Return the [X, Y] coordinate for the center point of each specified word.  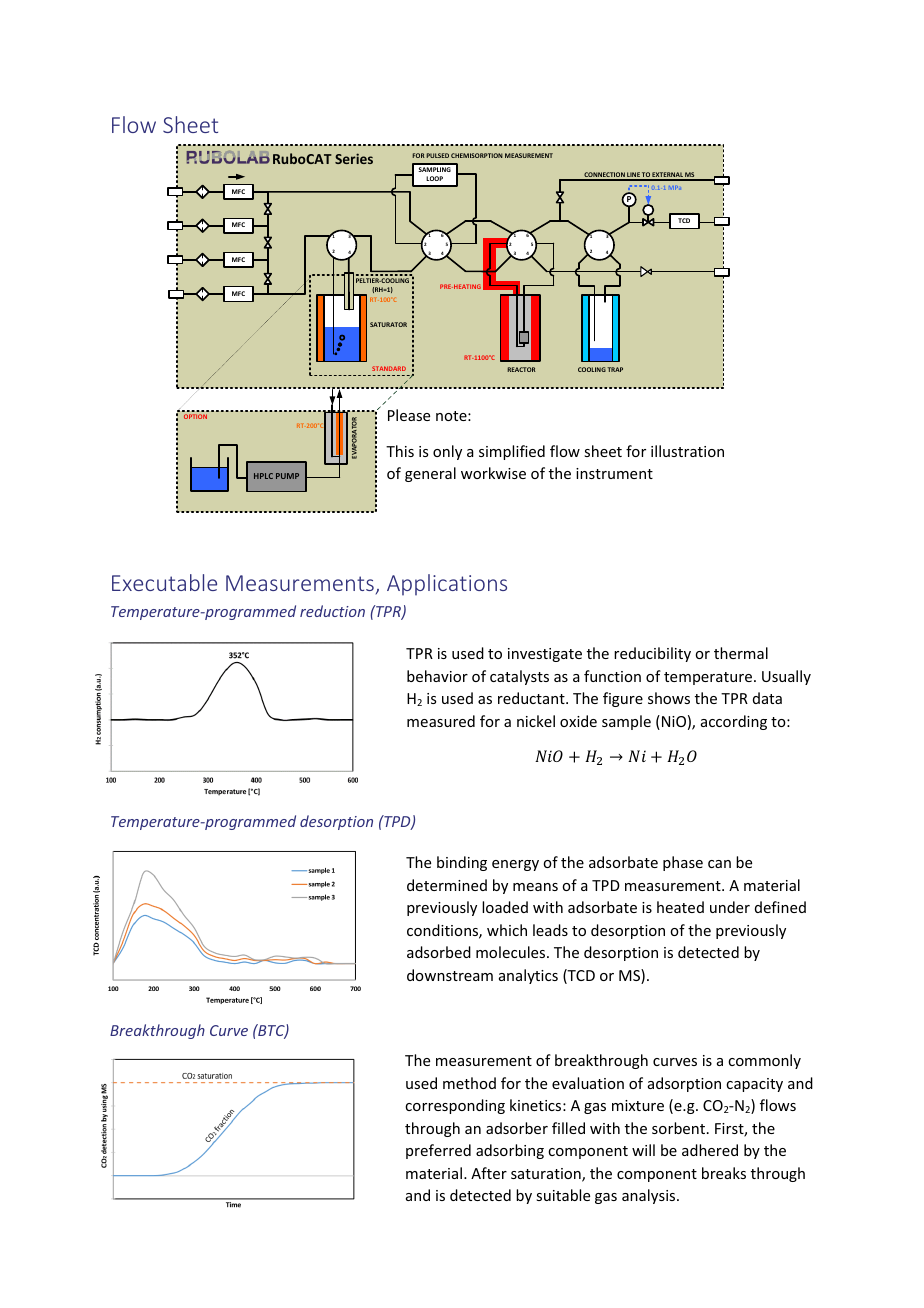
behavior [437, 676]
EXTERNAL [668, 176]
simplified [512, 452]
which [507, 930]
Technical [158, 1147]
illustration [687, 451]
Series [354, 158]
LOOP [434, 178]
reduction [332, 611]
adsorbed [439, 952]
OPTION [195, 416]
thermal [741, 653]
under [730, 907]
